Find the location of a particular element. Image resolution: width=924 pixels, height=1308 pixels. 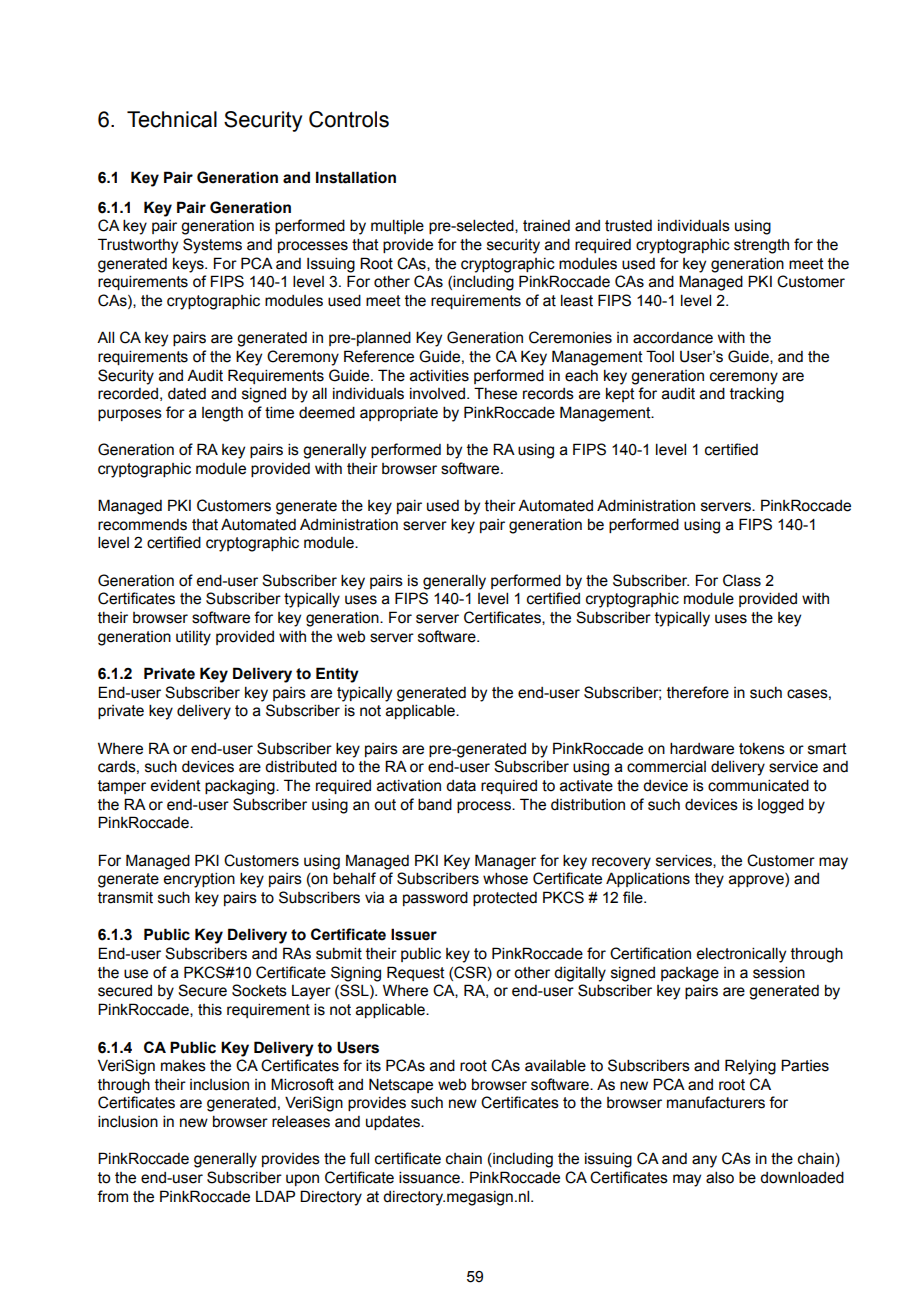

logged is located at coordinates (781, 806).
